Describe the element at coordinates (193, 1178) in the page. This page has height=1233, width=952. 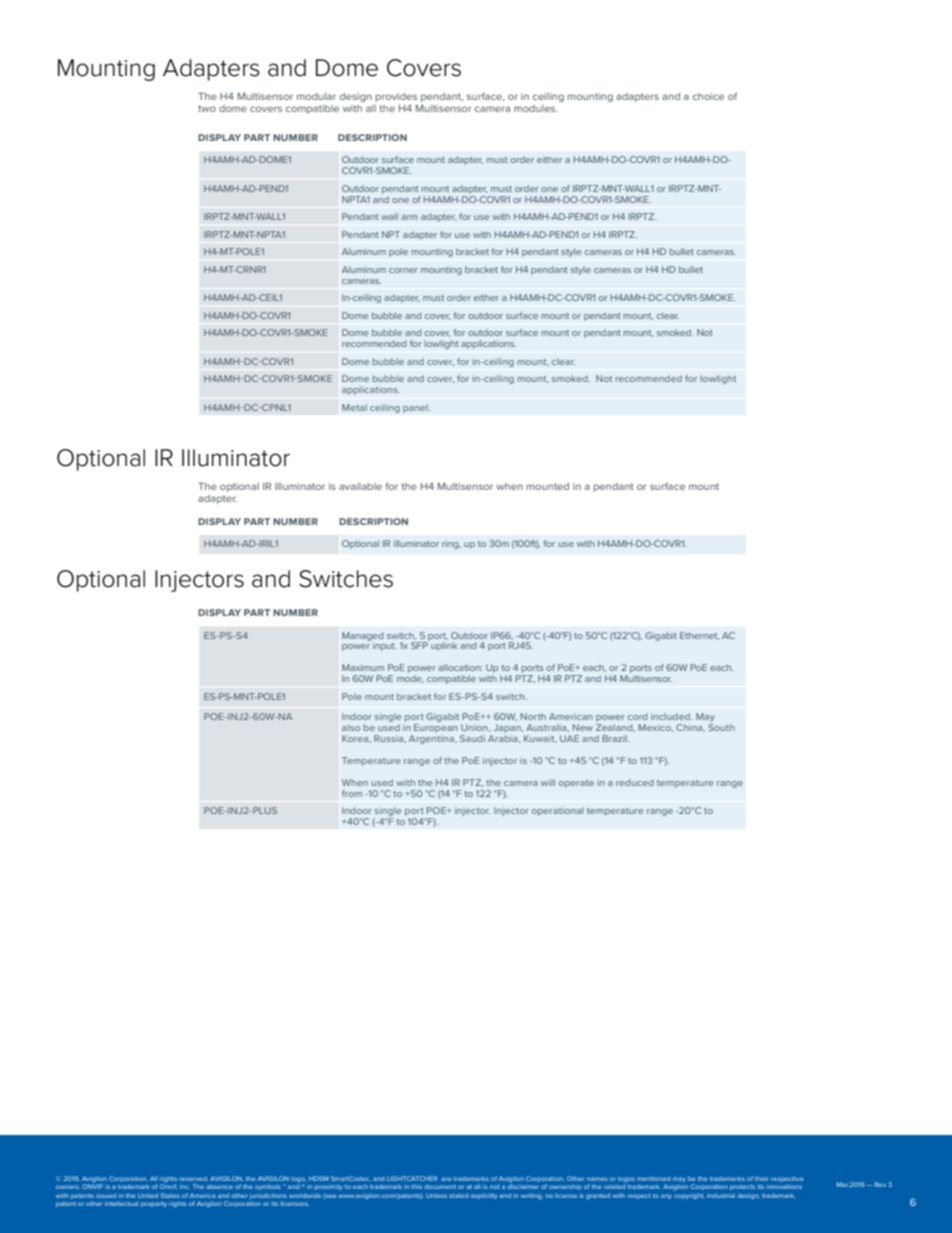
I see `reserved` at that location.
